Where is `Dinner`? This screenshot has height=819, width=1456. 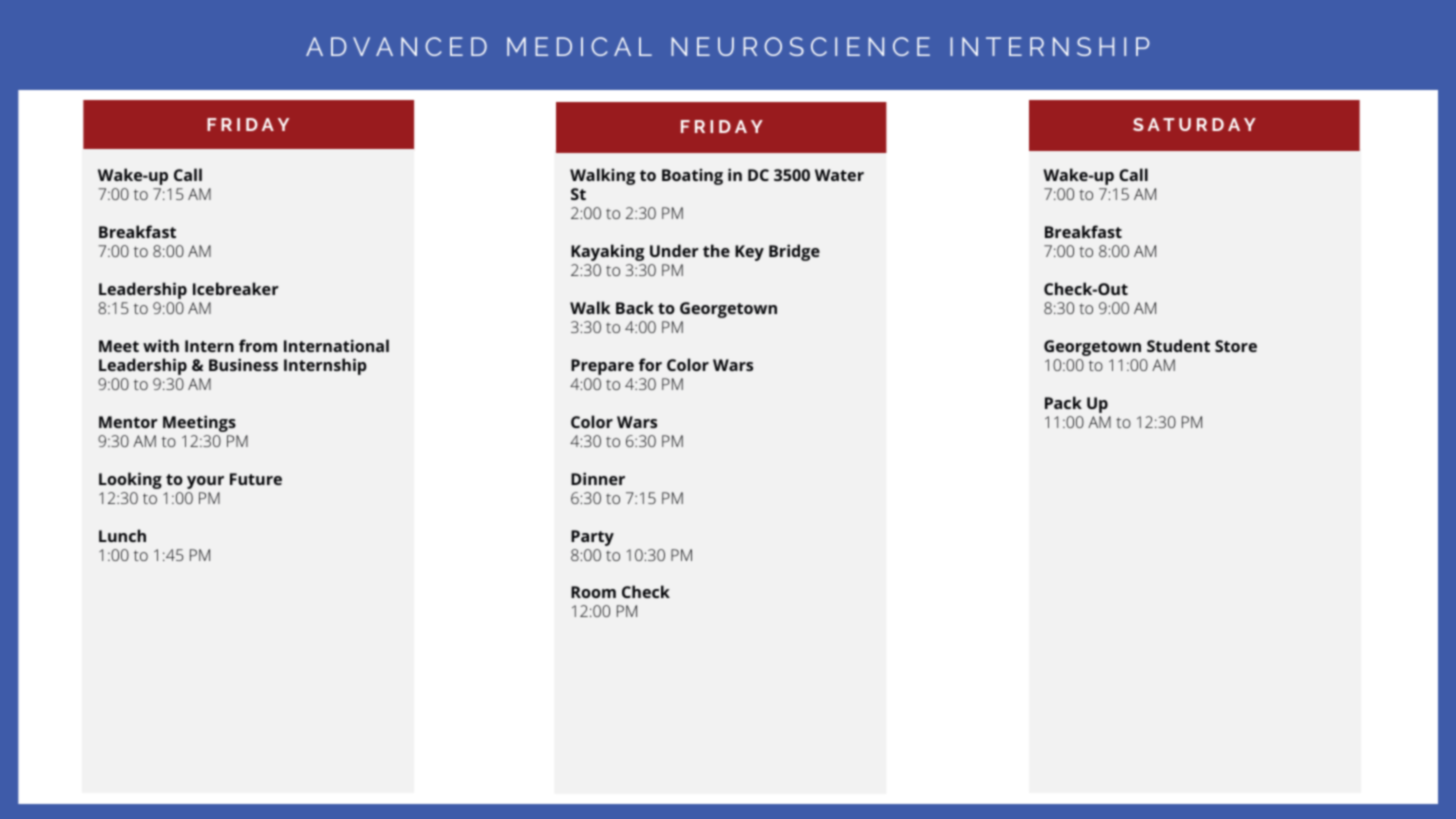 Dinner is located at coordinates (598, 478).
